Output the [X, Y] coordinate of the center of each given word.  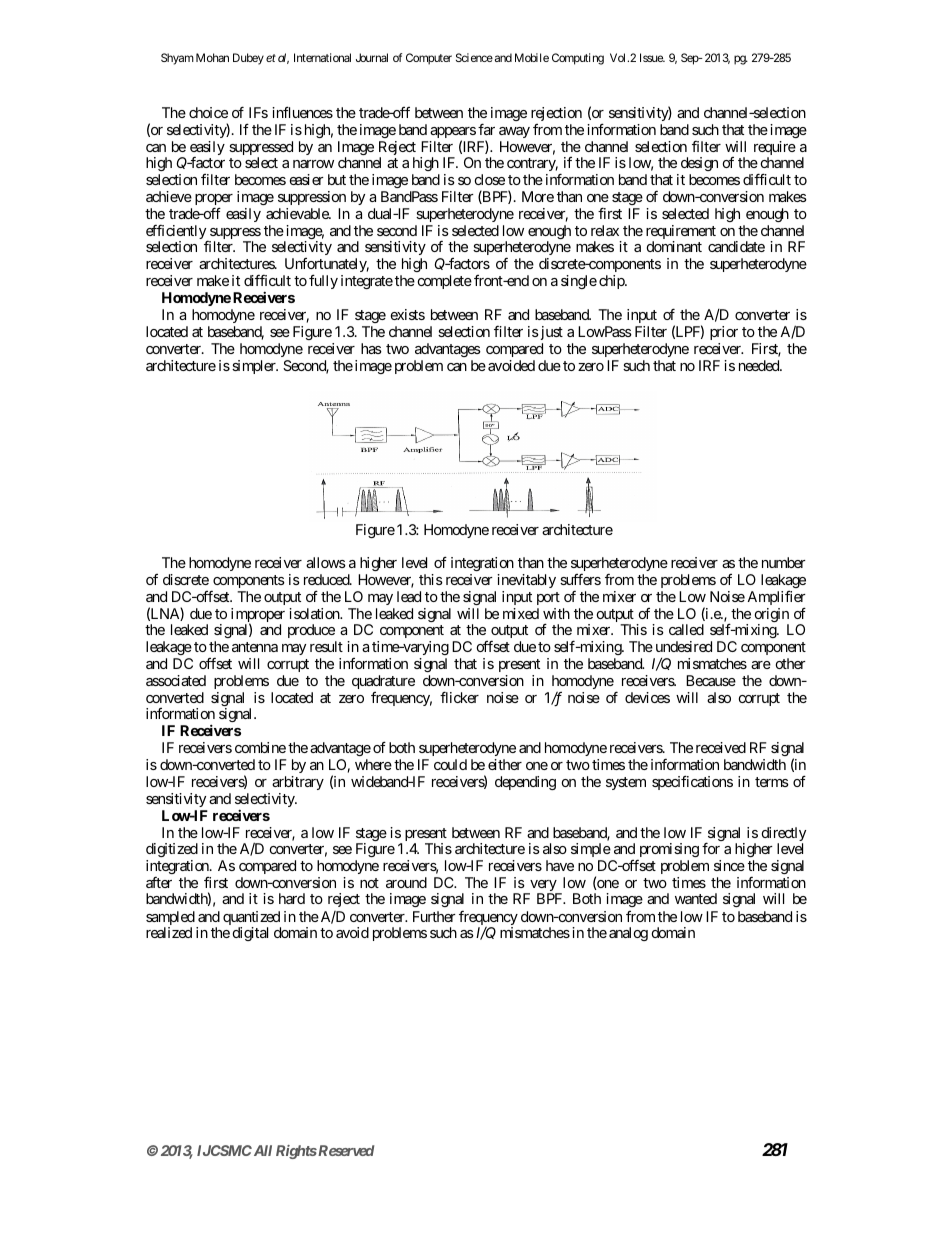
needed [760, 365]
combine [260, 747]
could [450, 764]
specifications [692, 782]
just [550, 333]
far [486, 129]
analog [628, 934]
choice [208, 112]
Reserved [345, 1150]
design [698, 166]
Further [434, 916]
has [371, 348]
